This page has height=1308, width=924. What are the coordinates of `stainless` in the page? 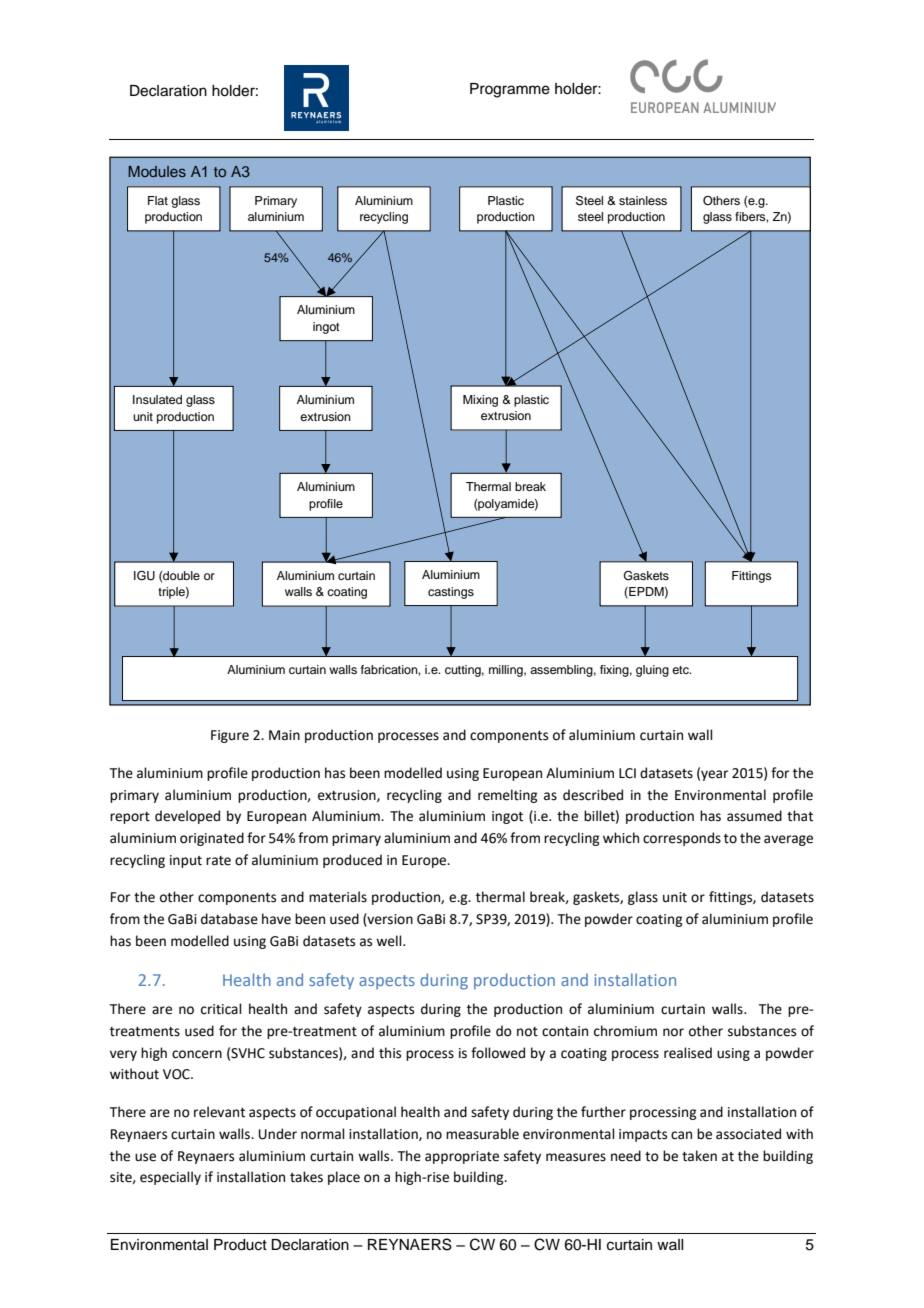 It's located at (643, 200).
